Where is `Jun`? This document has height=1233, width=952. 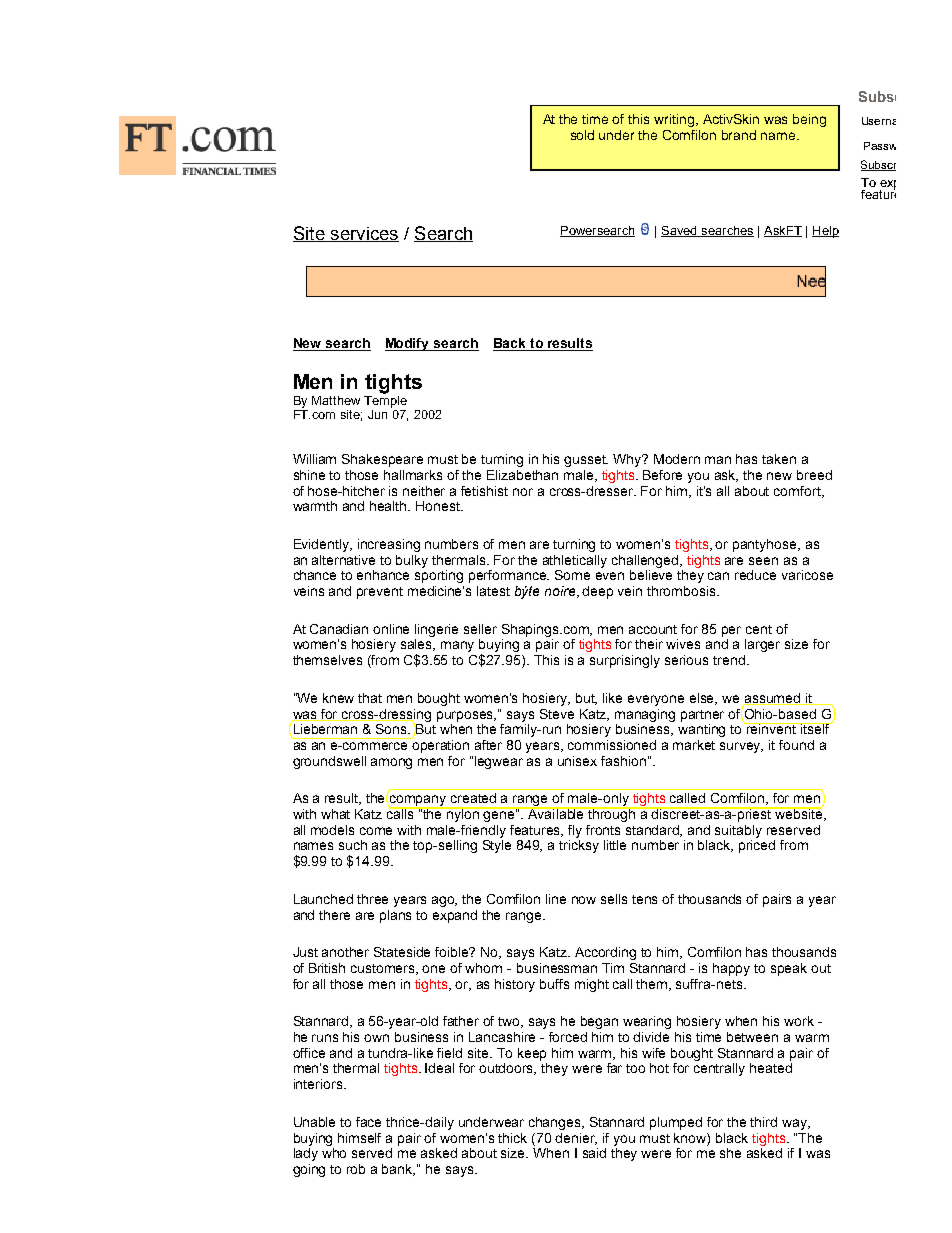
Jun is located at coordinates (377, 414).
